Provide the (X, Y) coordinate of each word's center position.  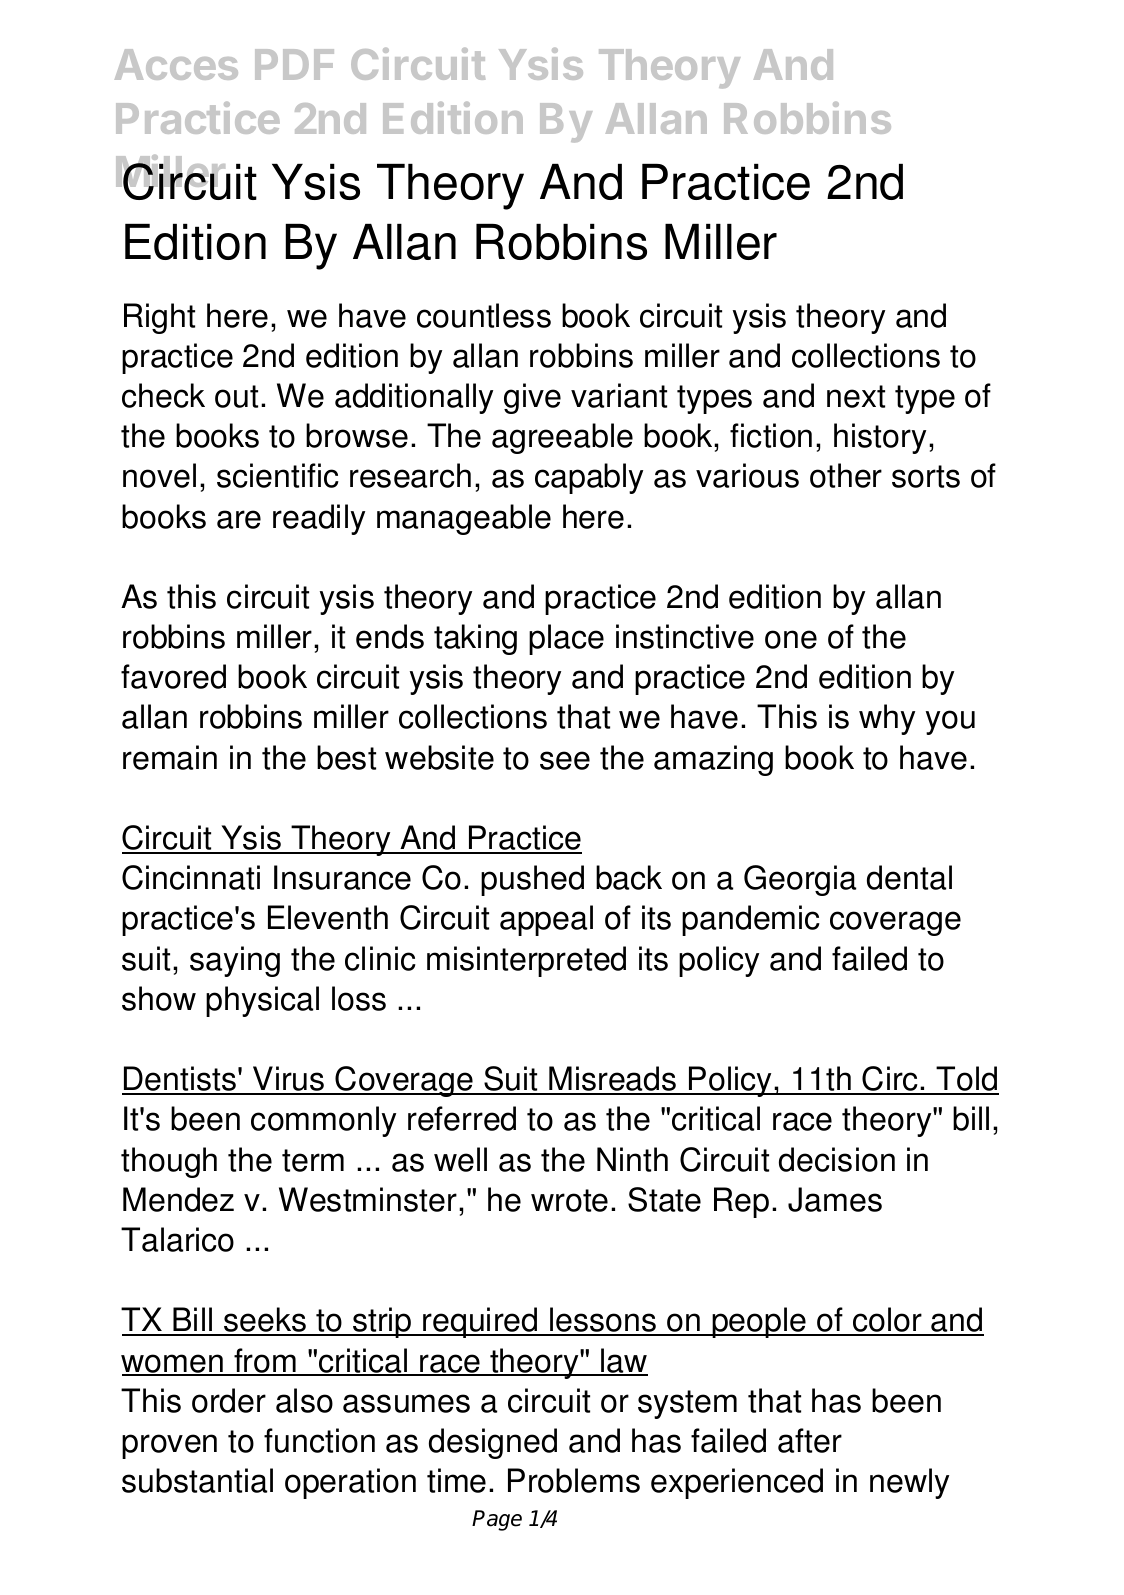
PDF (294, 64)
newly (909, 1483)
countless (484, 315)
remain (170, 757)
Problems (574, 1480)
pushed (532, 880)
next (856, 396)
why (887, 719)
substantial (197, 1480)
